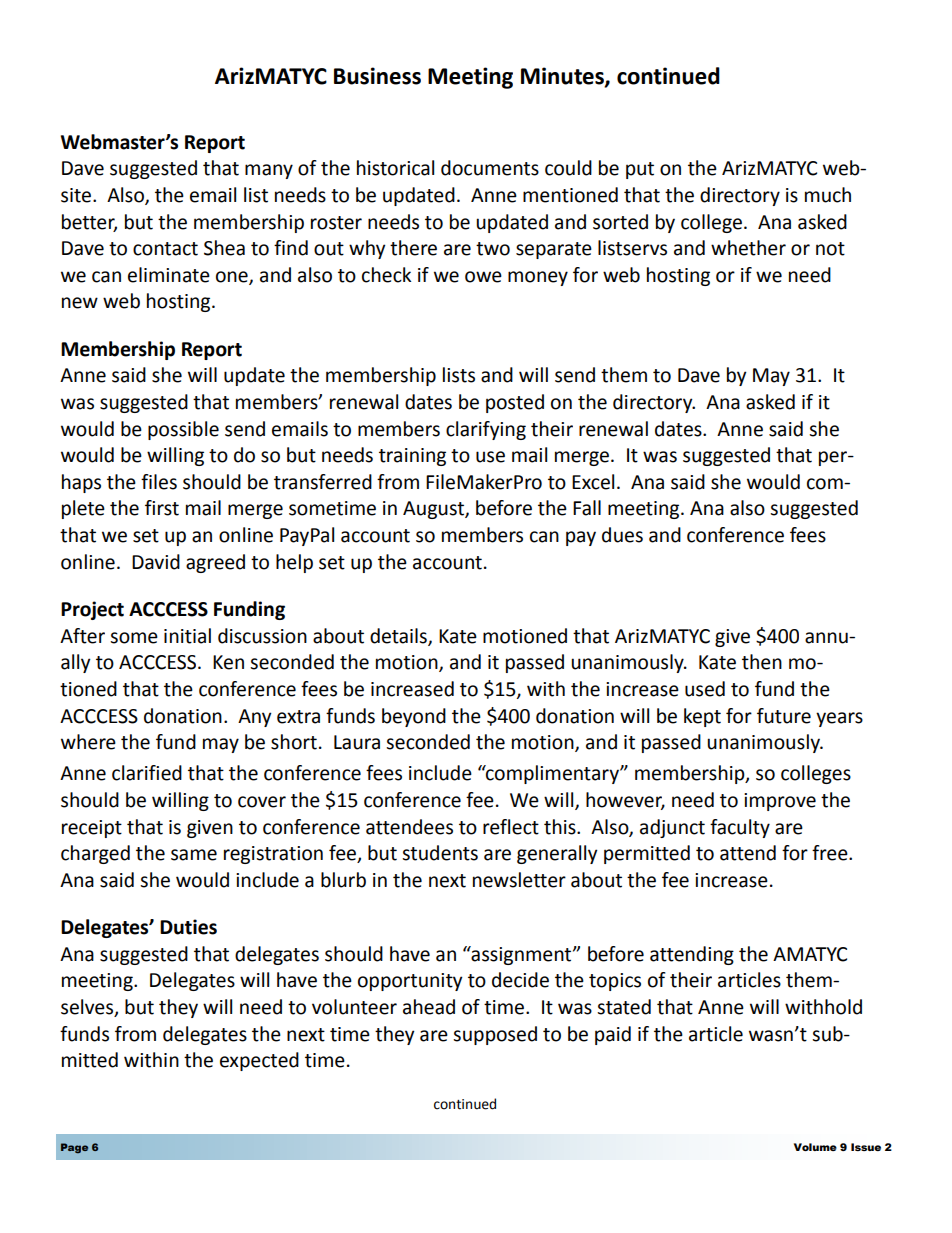 The image size is (952, 1233). I want to click on many, so click(269, 171).
